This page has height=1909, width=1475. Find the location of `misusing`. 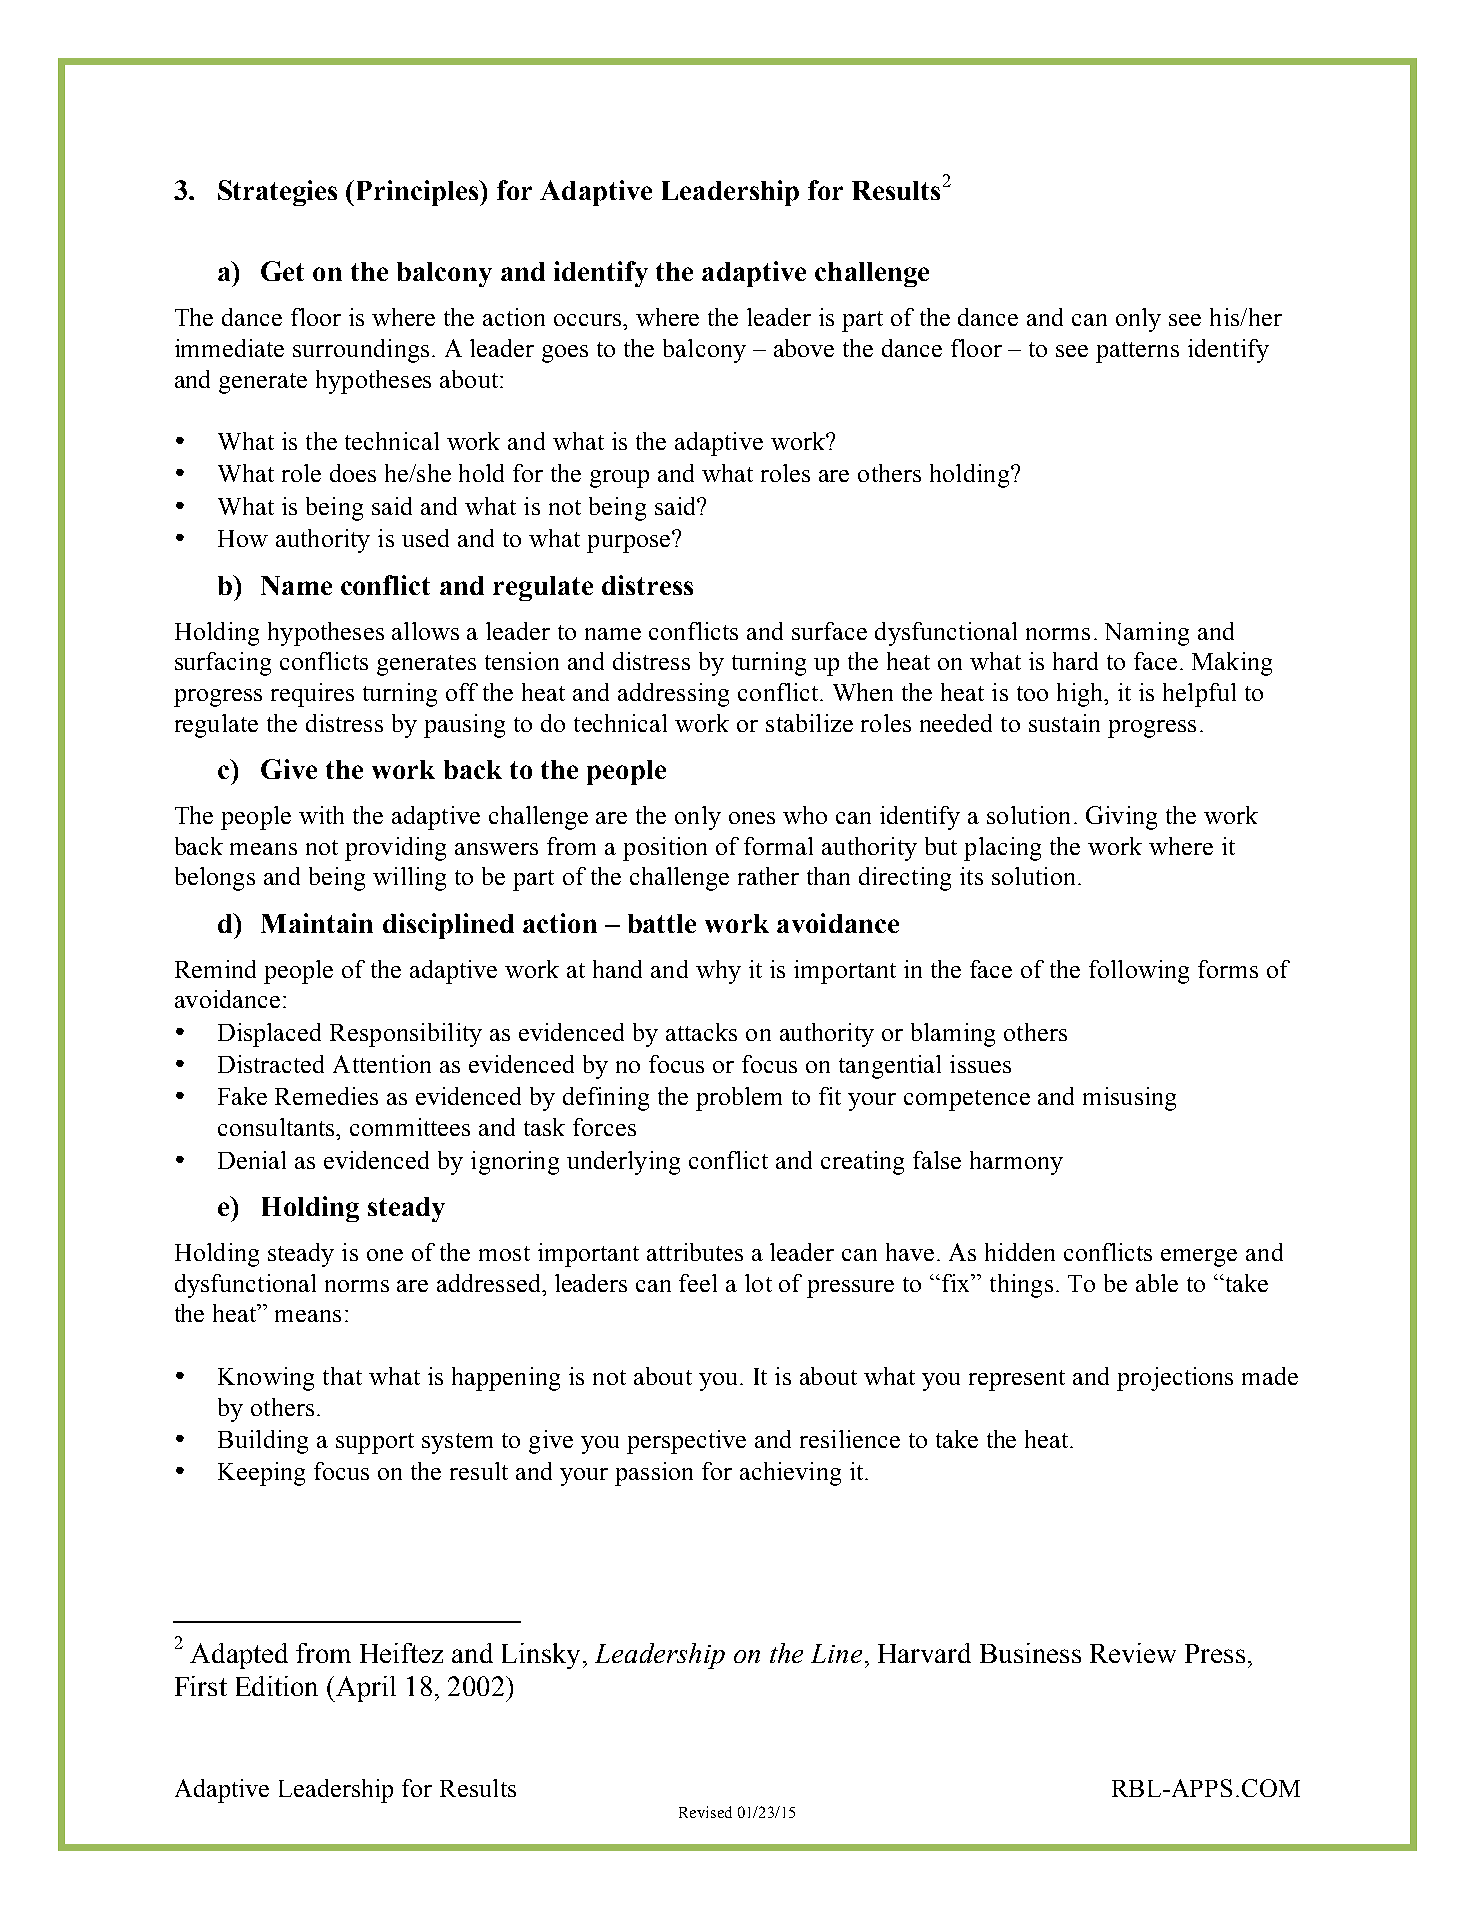

misusing is located at coordinates (1129, 1099).
